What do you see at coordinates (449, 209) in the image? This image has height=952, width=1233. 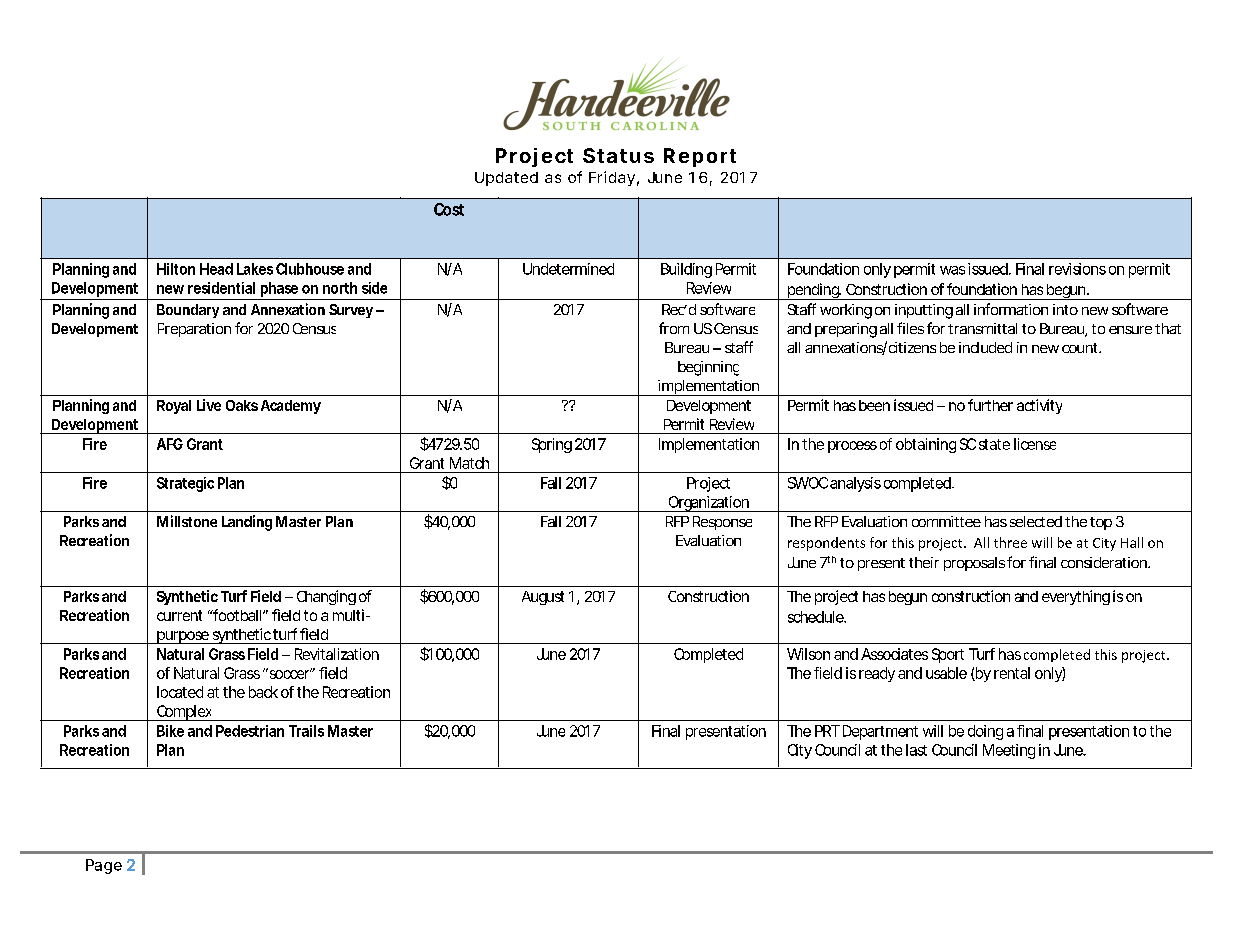 I see `Cost` at bounding box center [449, 209].
